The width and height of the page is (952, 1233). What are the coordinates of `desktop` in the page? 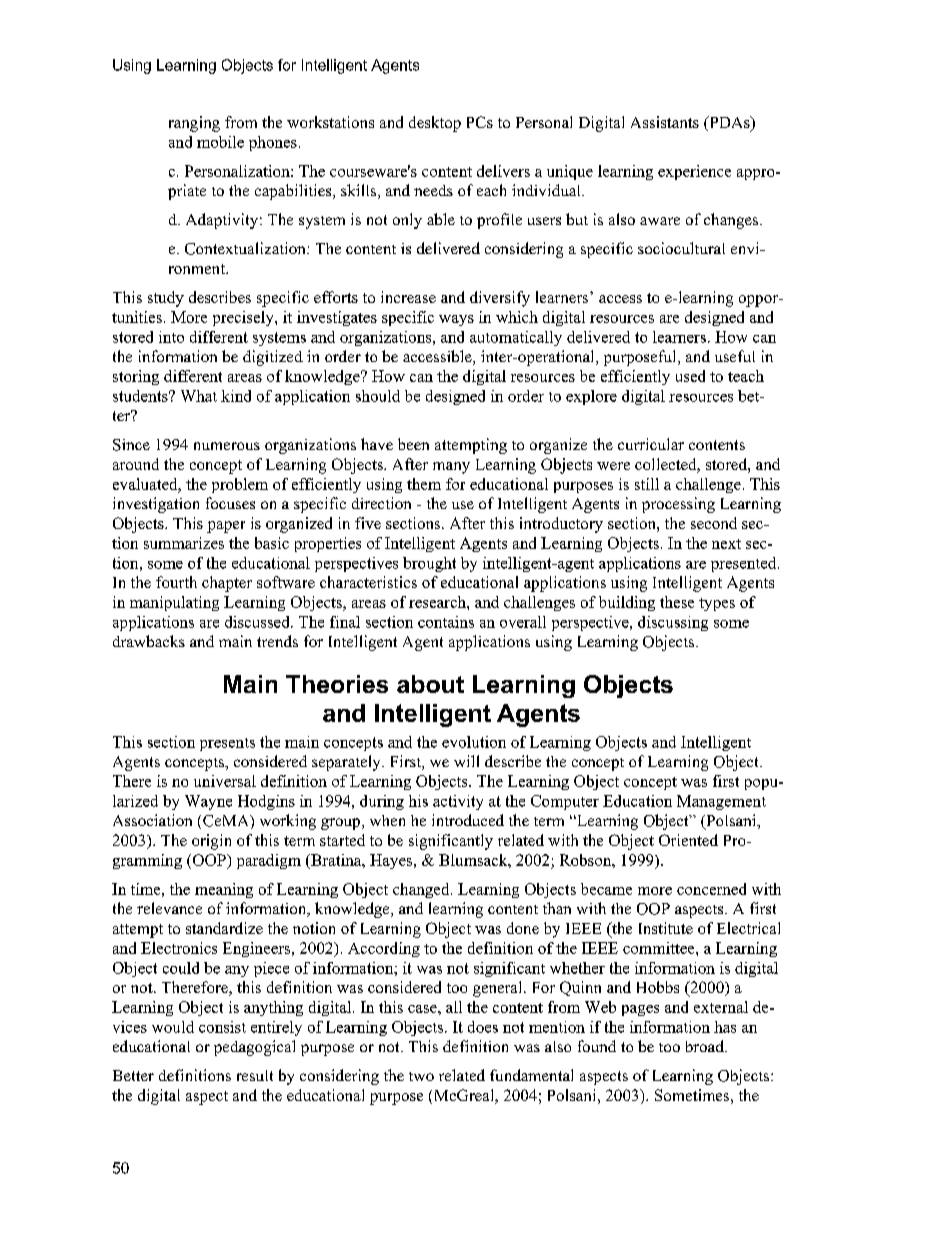 It's located at (435, 124).
